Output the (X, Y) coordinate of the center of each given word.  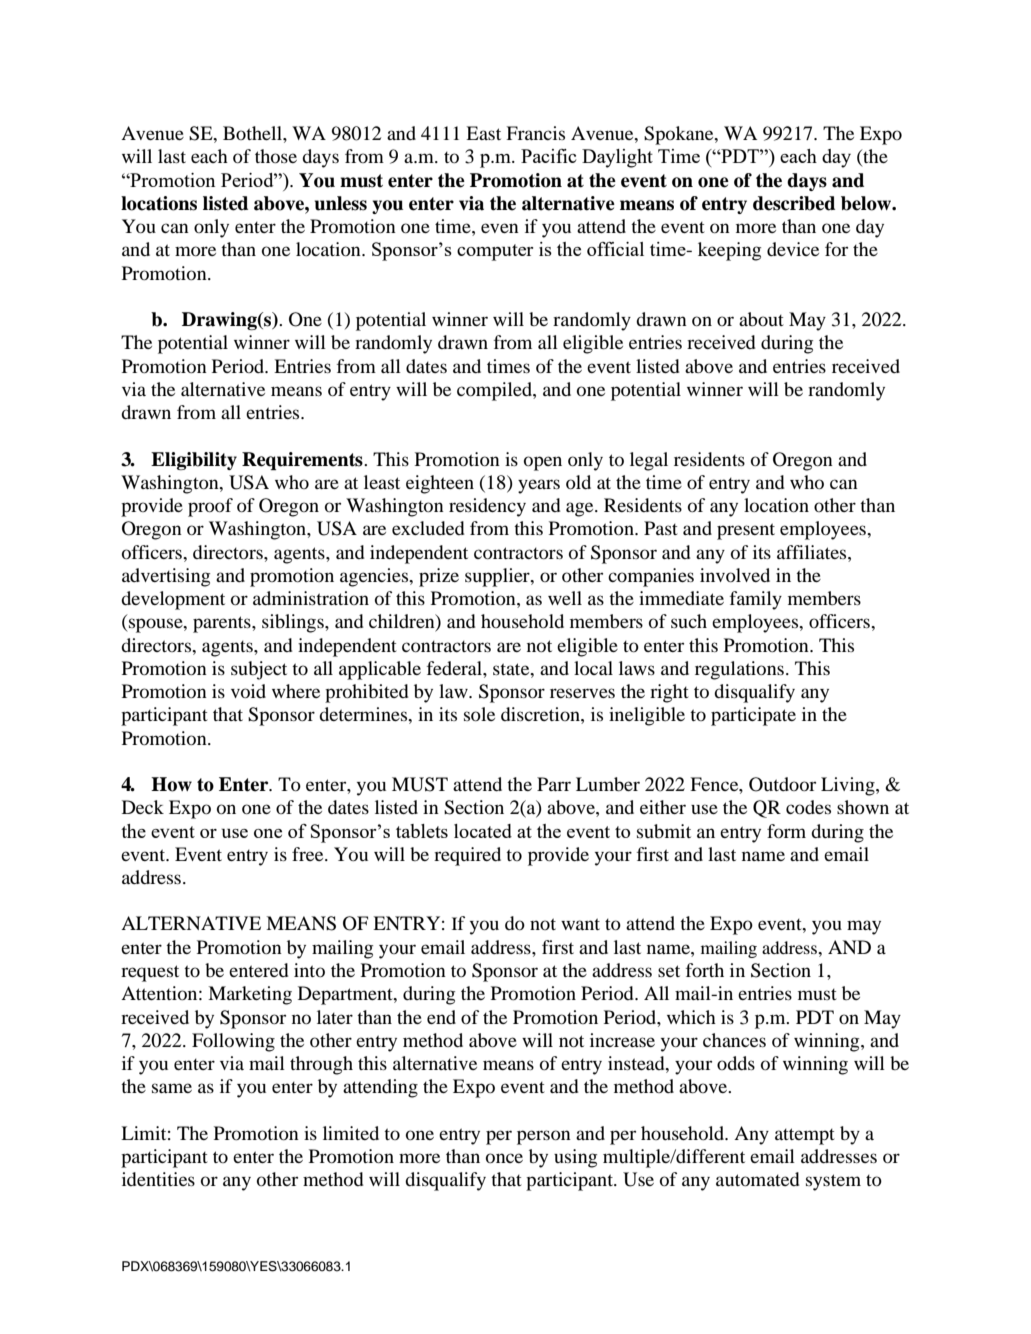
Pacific (548, 156)
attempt (805, 1136)
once (504, 1158)
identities (158, 1179)
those (276, 156)
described (794, 203)
